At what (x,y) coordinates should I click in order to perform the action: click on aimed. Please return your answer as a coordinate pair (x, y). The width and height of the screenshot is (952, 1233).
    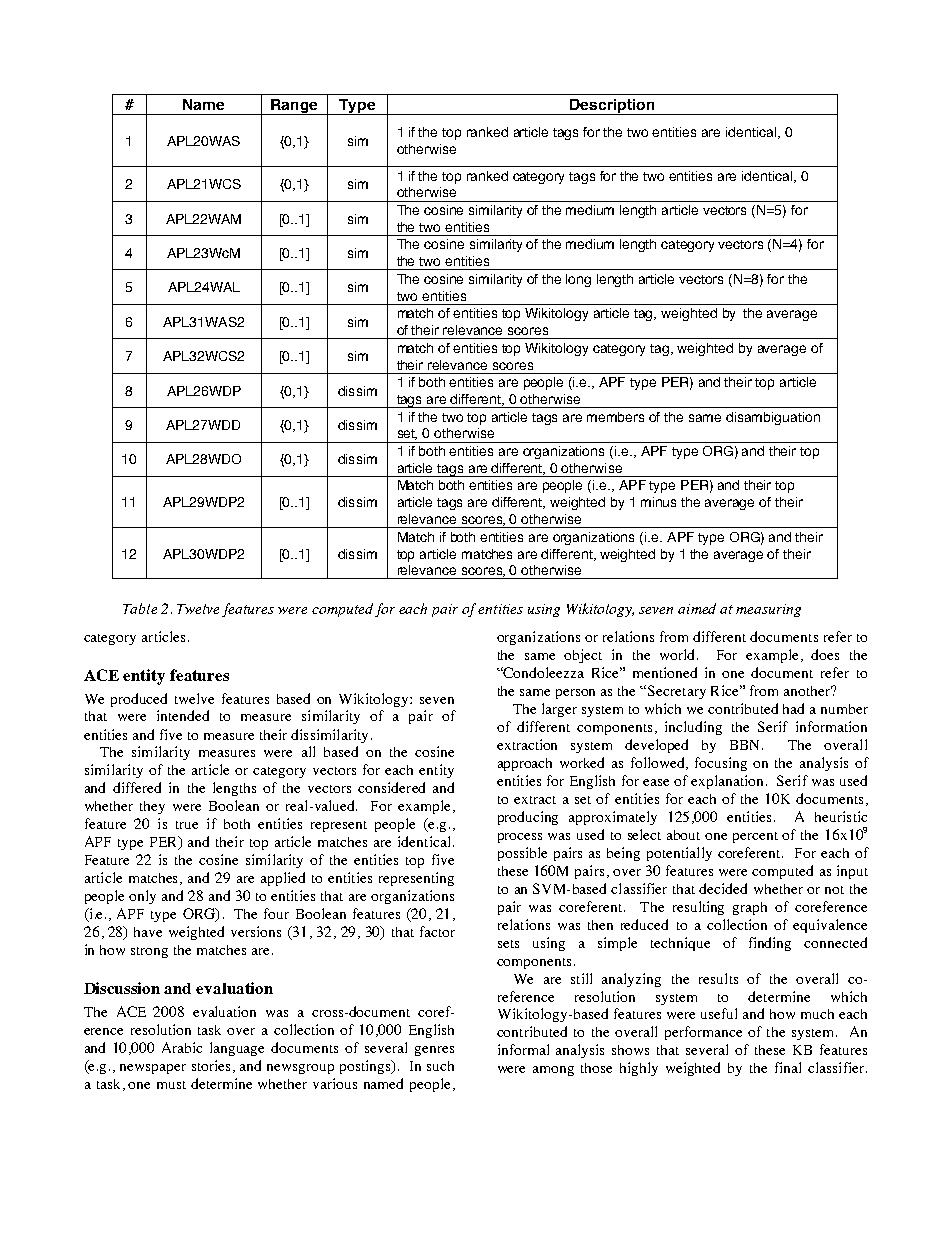
    Looking at the image, I should click on (697, 608).
